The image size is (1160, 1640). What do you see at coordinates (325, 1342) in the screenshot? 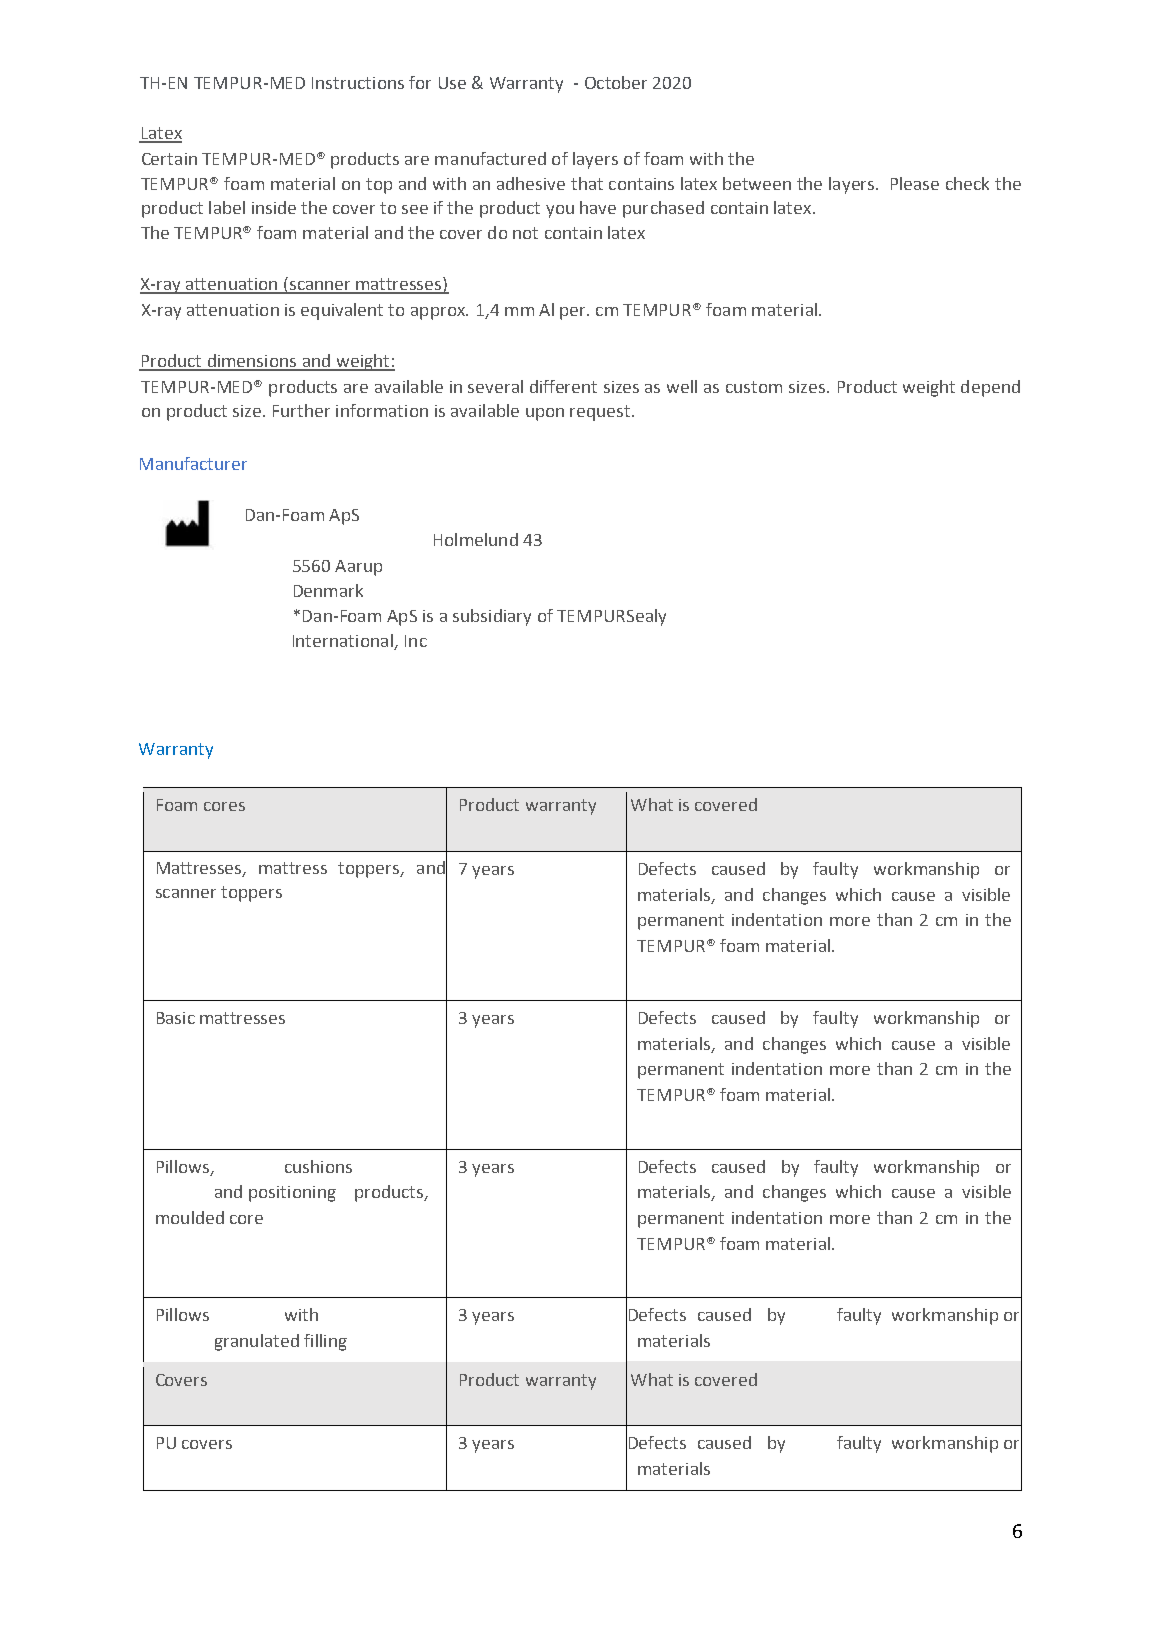
I see `filling` at bounding box center [325, 1342].
